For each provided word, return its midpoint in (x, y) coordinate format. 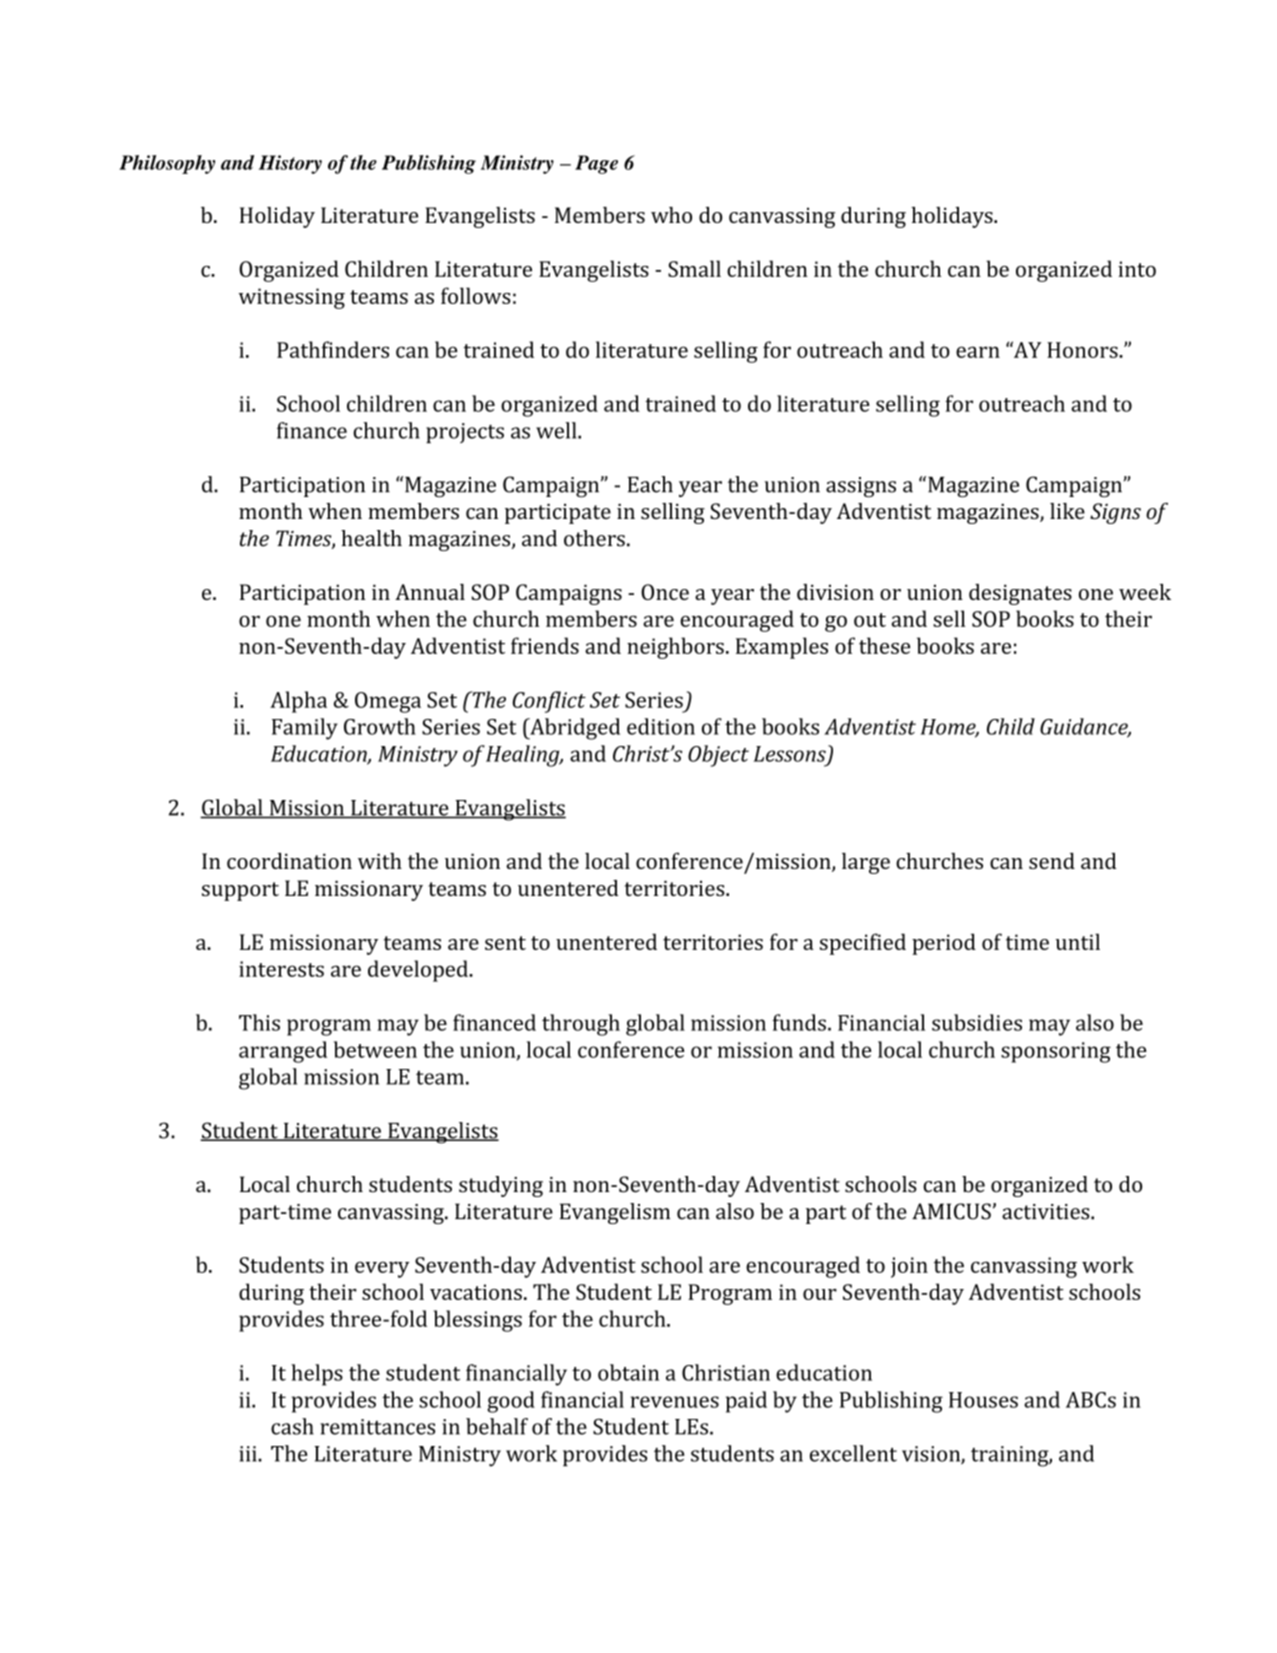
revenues (675, 1402)
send (1052, 861)
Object (718, 756)
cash (292, 1426)
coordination (289, 861)
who (671, 215)
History (290, 164)
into (1137, 269)
